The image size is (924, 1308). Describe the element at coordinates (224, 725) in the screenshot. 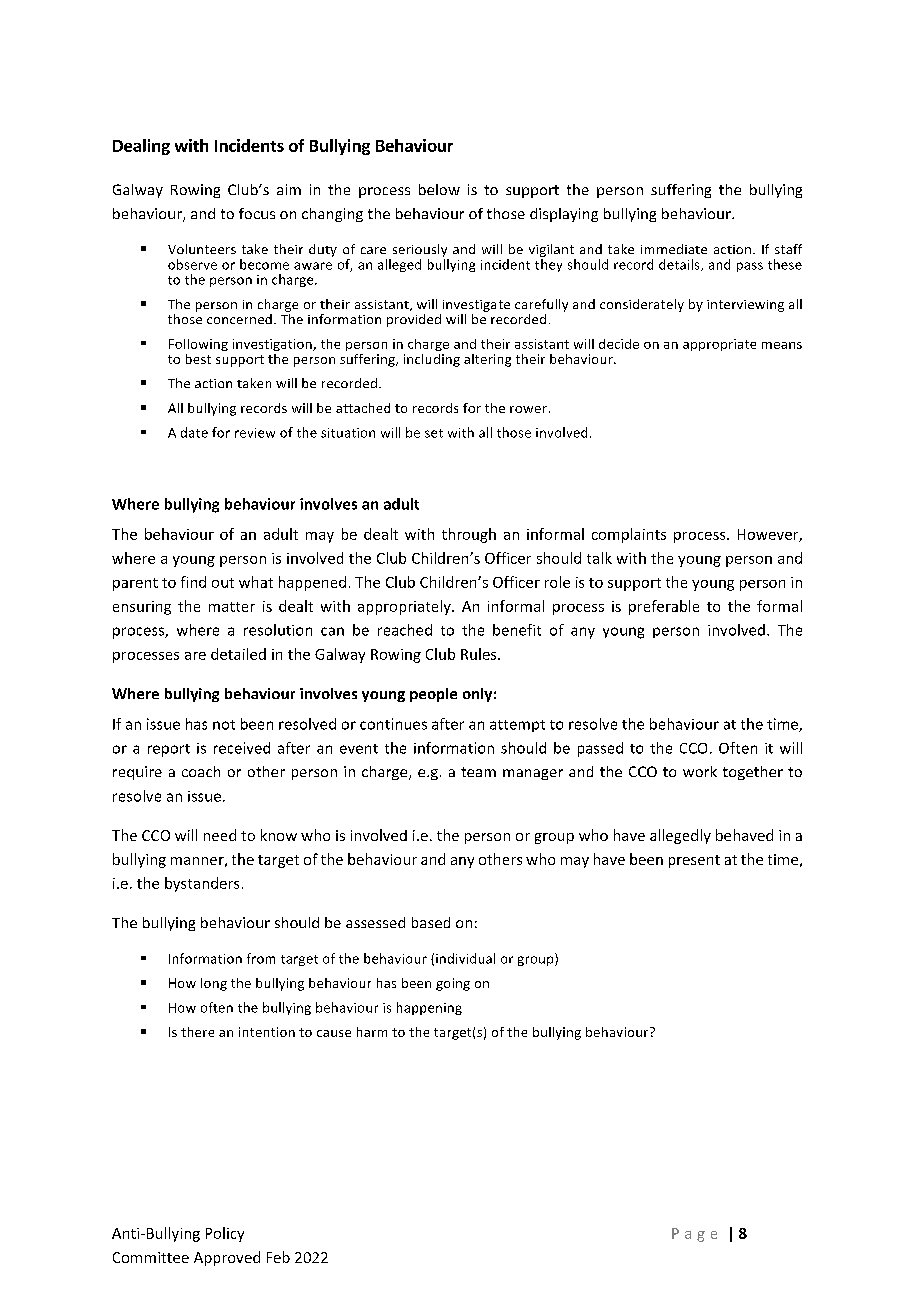

I see `not` at that location.
